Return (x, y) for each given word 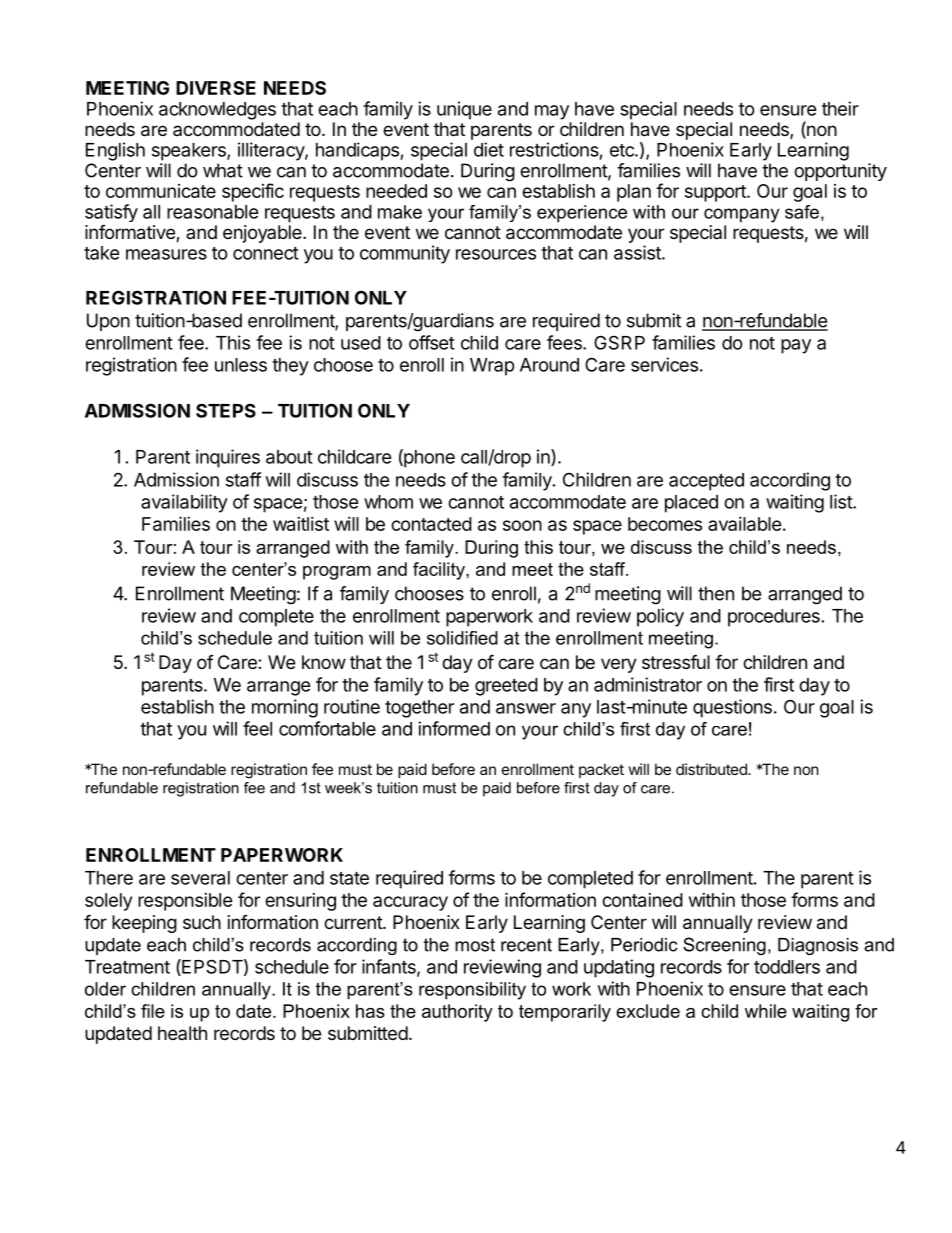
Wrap (492, 367)
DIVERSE (216, 88)
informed (454, 728)
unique (464, 110)
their (840, 108)
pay (796, 346)
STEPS (226, 410)
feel (257, 728)
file (153, 1011)
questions (732, 708)
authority (457, 1013)
